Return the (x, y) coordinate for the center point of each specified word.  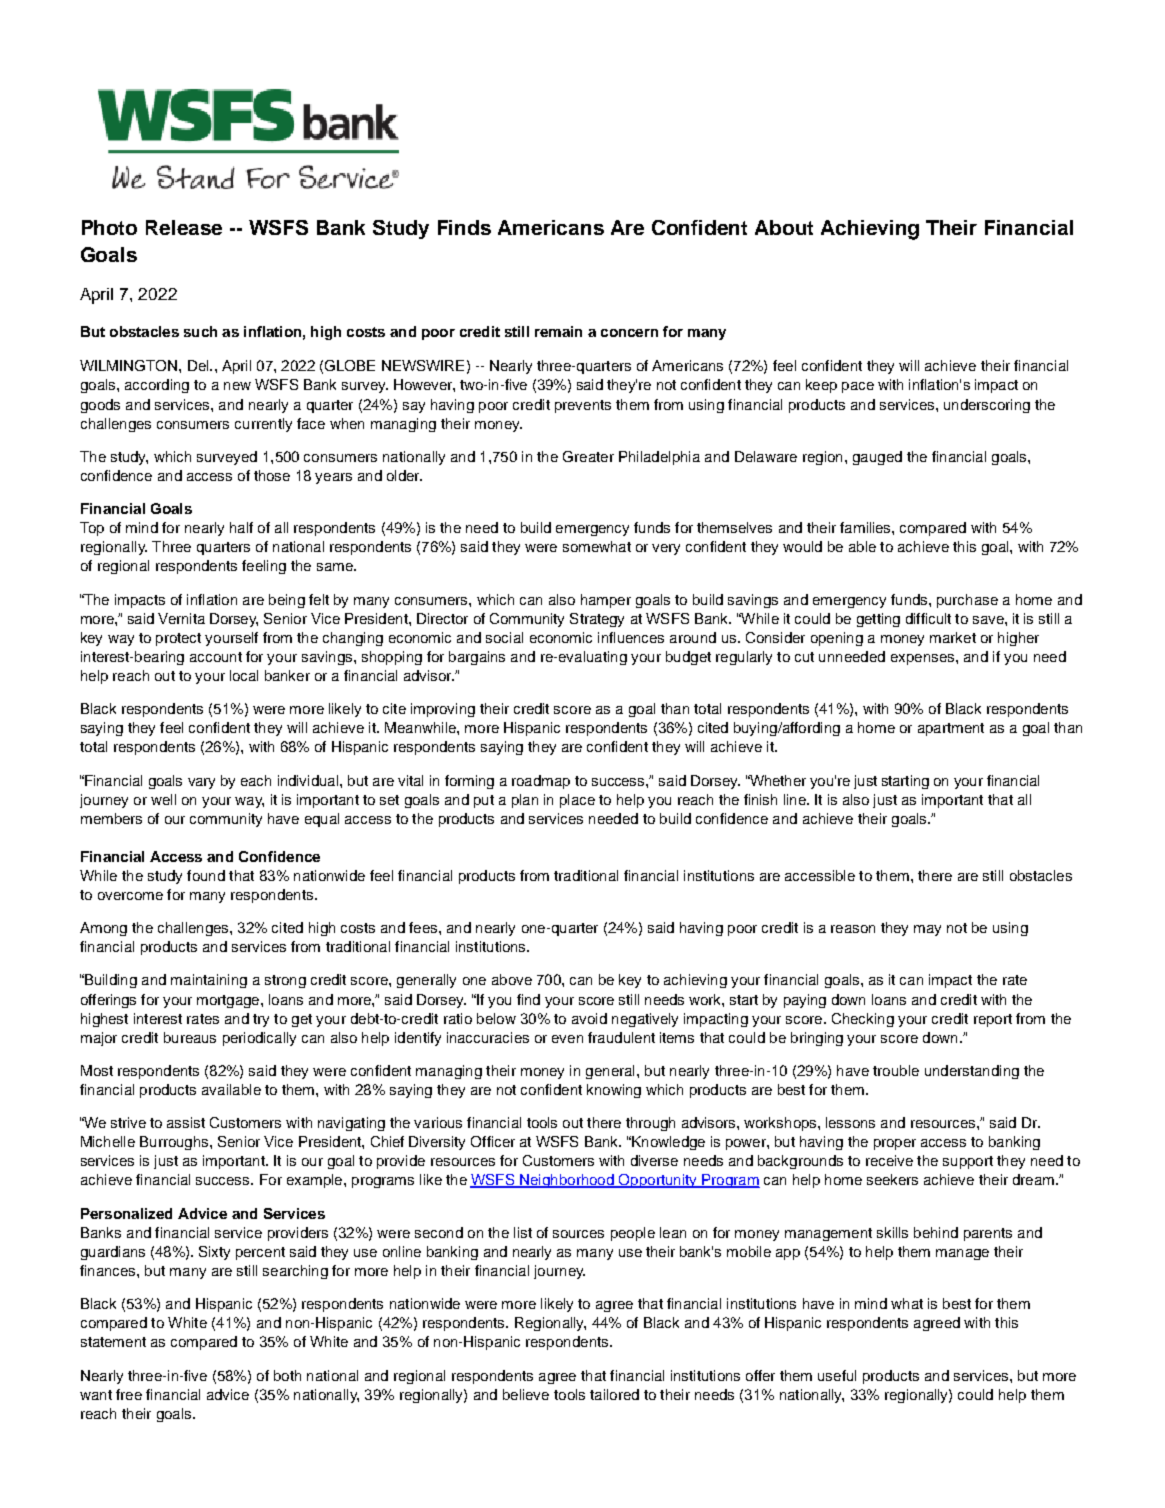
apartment (951, 729)
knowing (614, 1091)
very (666, 549)
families (866, 527)
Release (184, 227)
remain (558, 331)
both (287, 1375)
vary (201, 783)
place (577, 801)
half (241, 527)
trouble (896, 1070)
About (784, 227)
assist (186, 1122)
